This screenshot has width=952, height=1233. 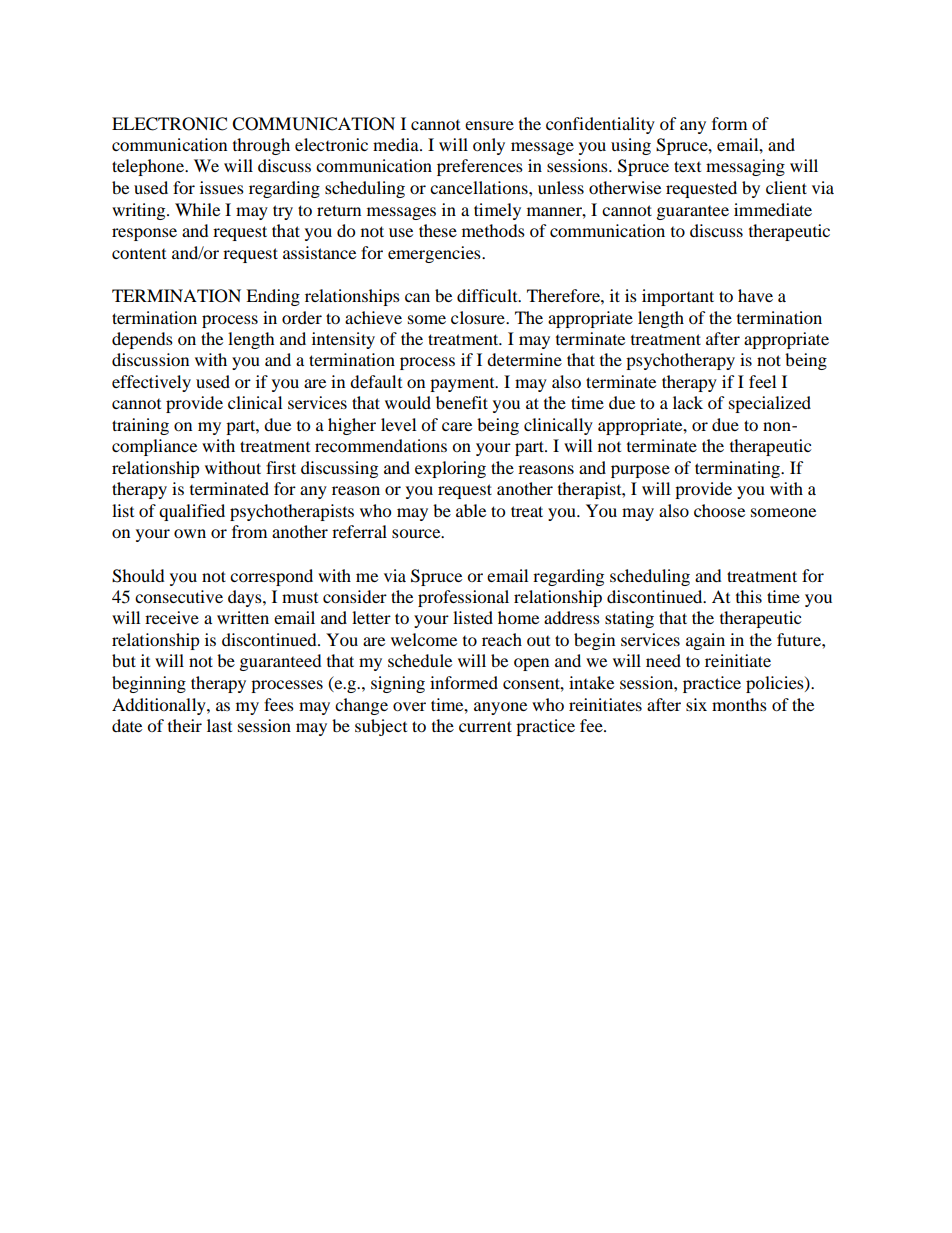 I want to click on only, so click(x=489, y=146).
